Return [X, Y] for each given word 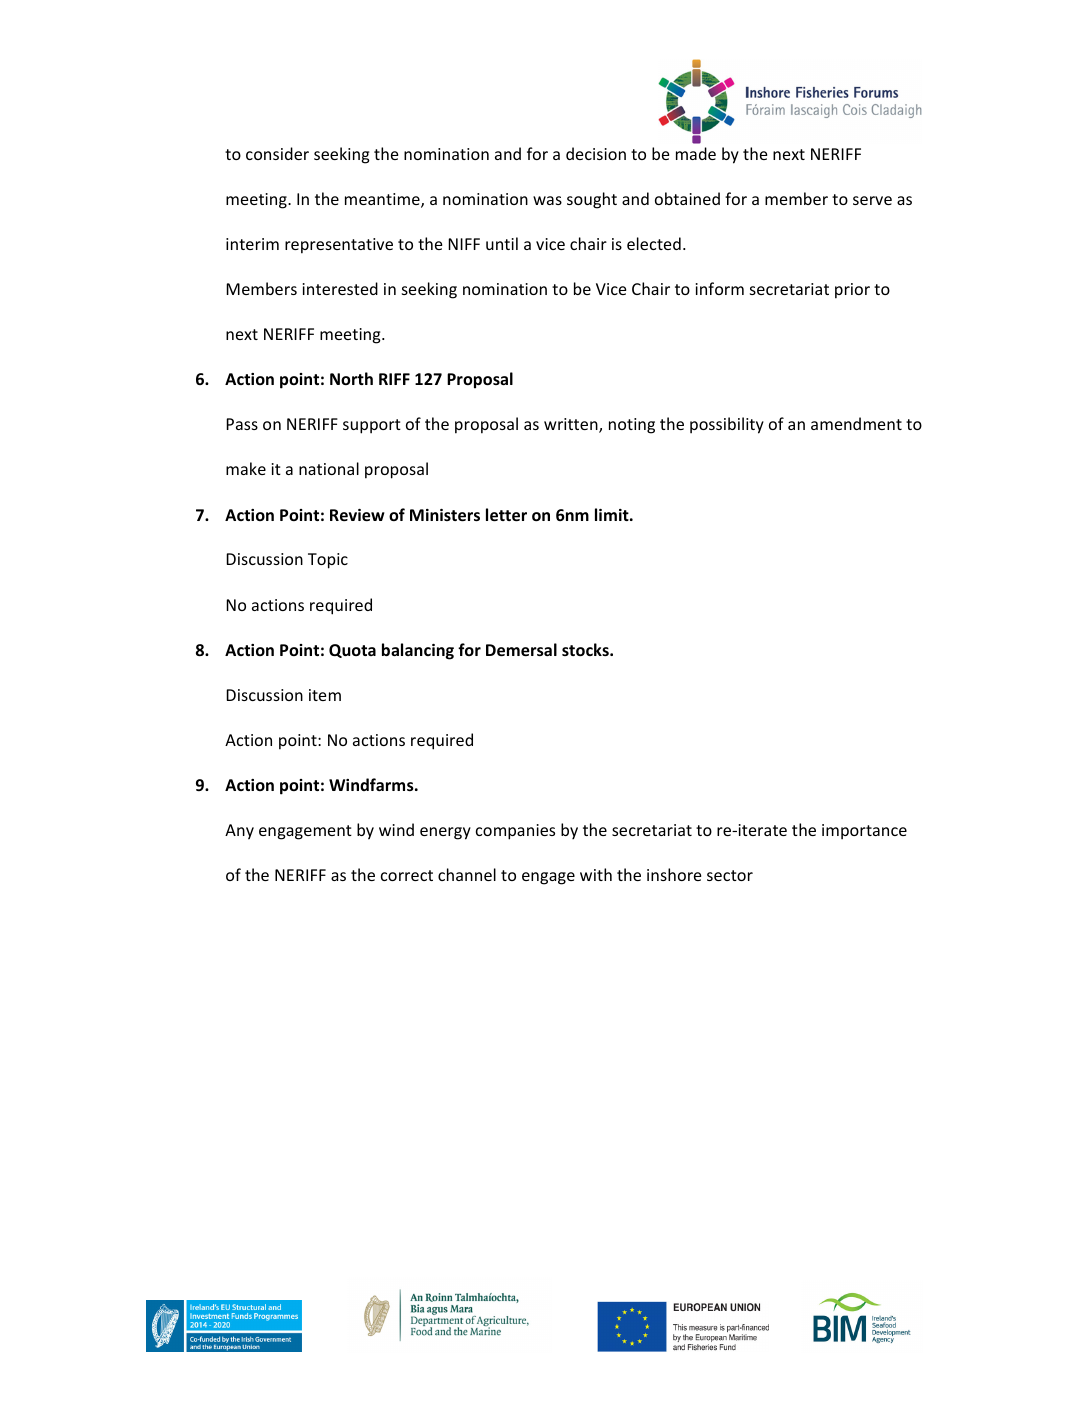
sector [730, 875]
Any [239, 832]
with [596, 874]
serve [872, 200]
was [547, 200]
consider [277, 153]
